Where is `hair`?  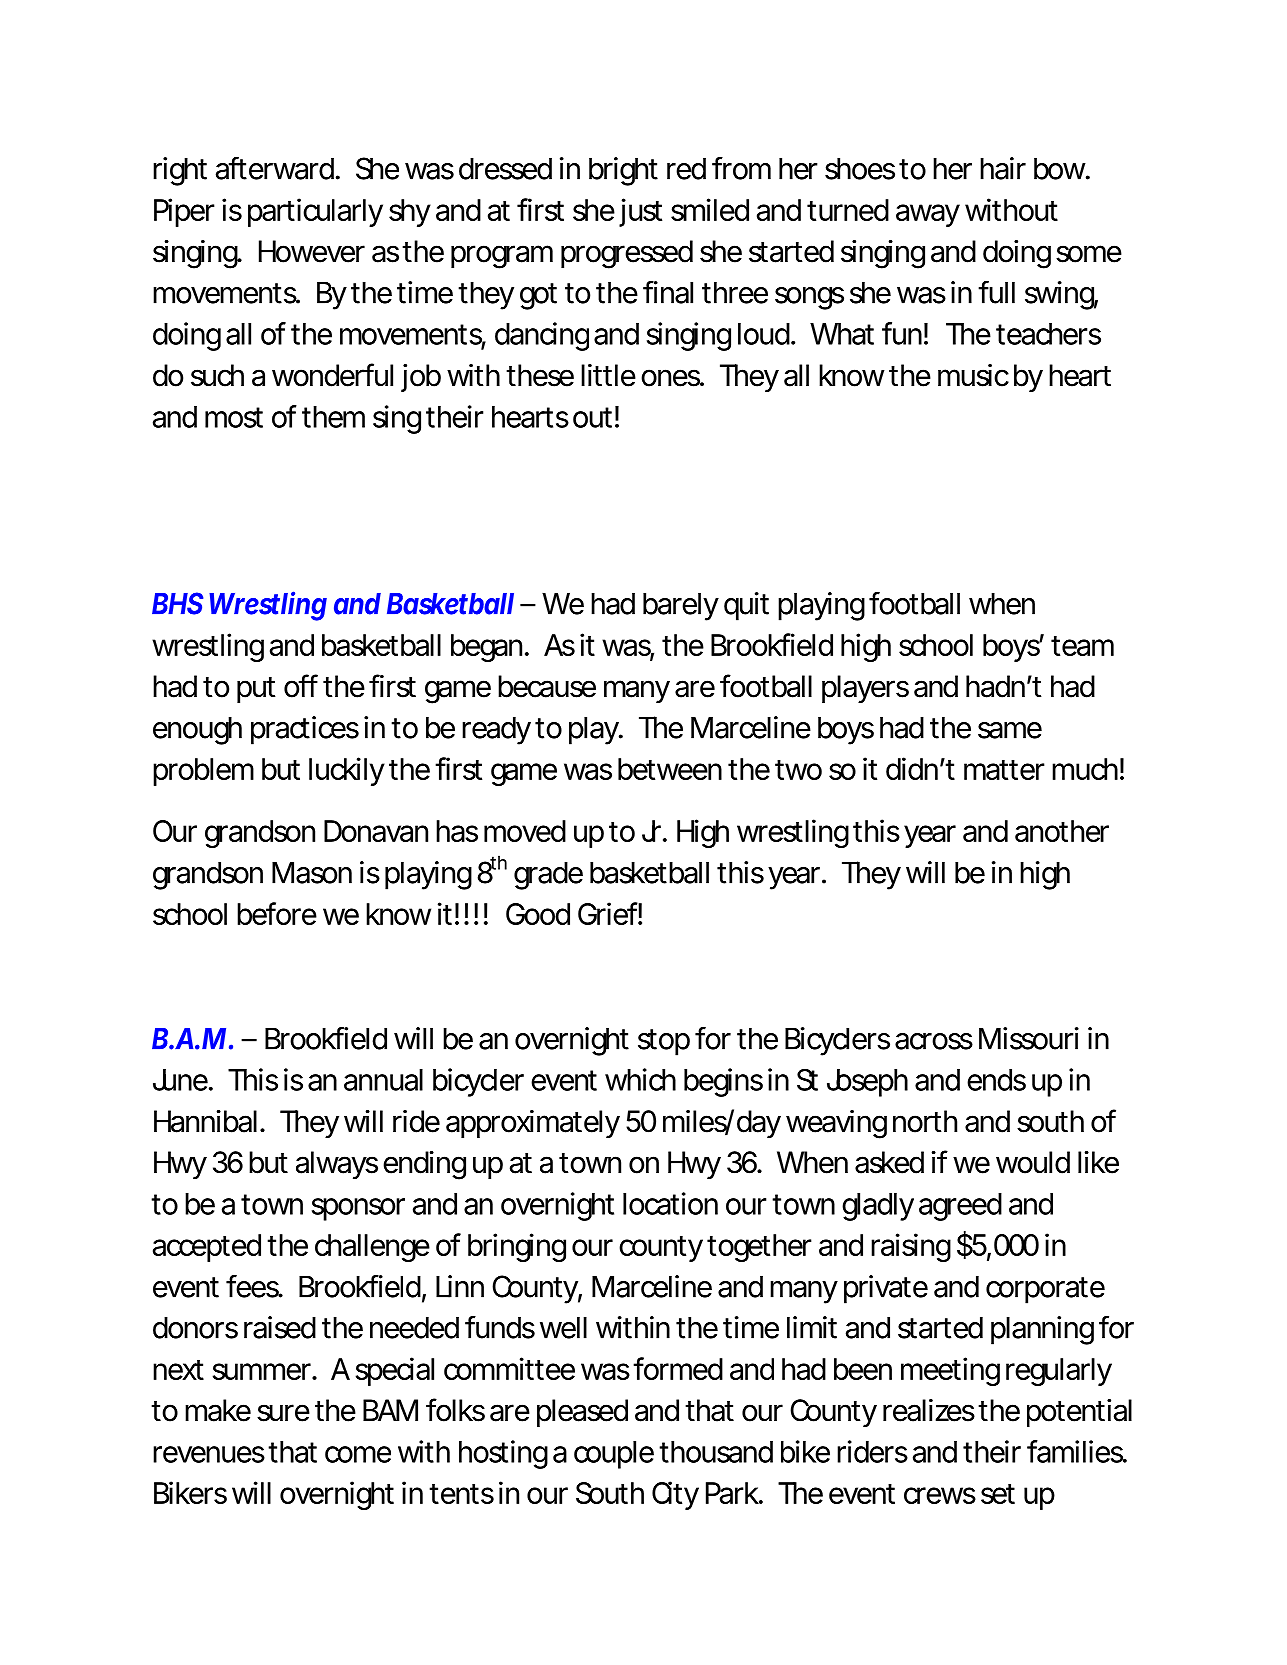 hair is located at coordinates (1003, 168).
